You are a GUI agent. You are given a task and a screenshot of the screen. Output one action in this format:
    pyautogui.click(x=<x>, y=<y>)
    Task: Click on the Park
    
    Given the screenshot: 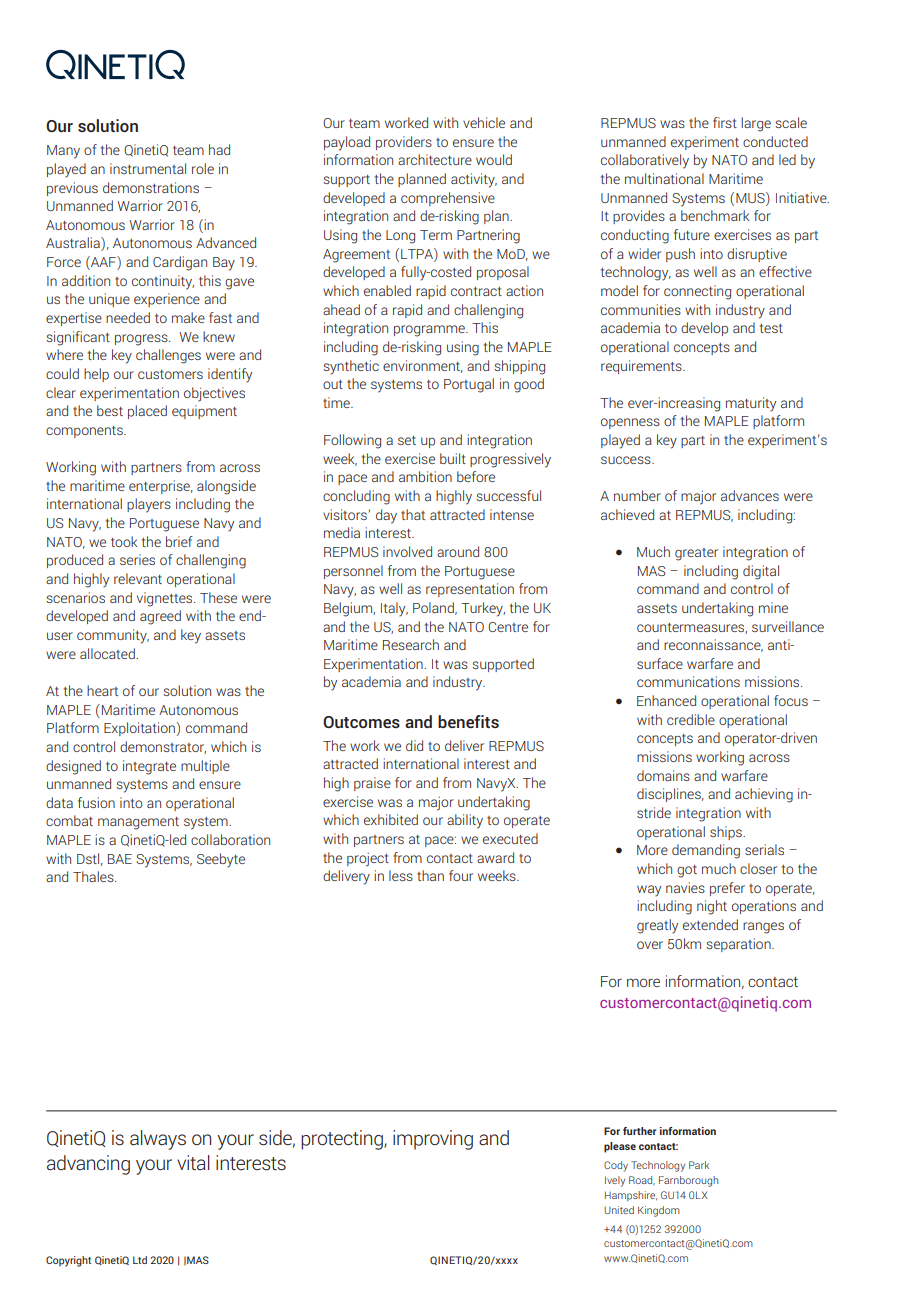 What is the action you would take?
    pyautogui.click(x=699, y=1165)
